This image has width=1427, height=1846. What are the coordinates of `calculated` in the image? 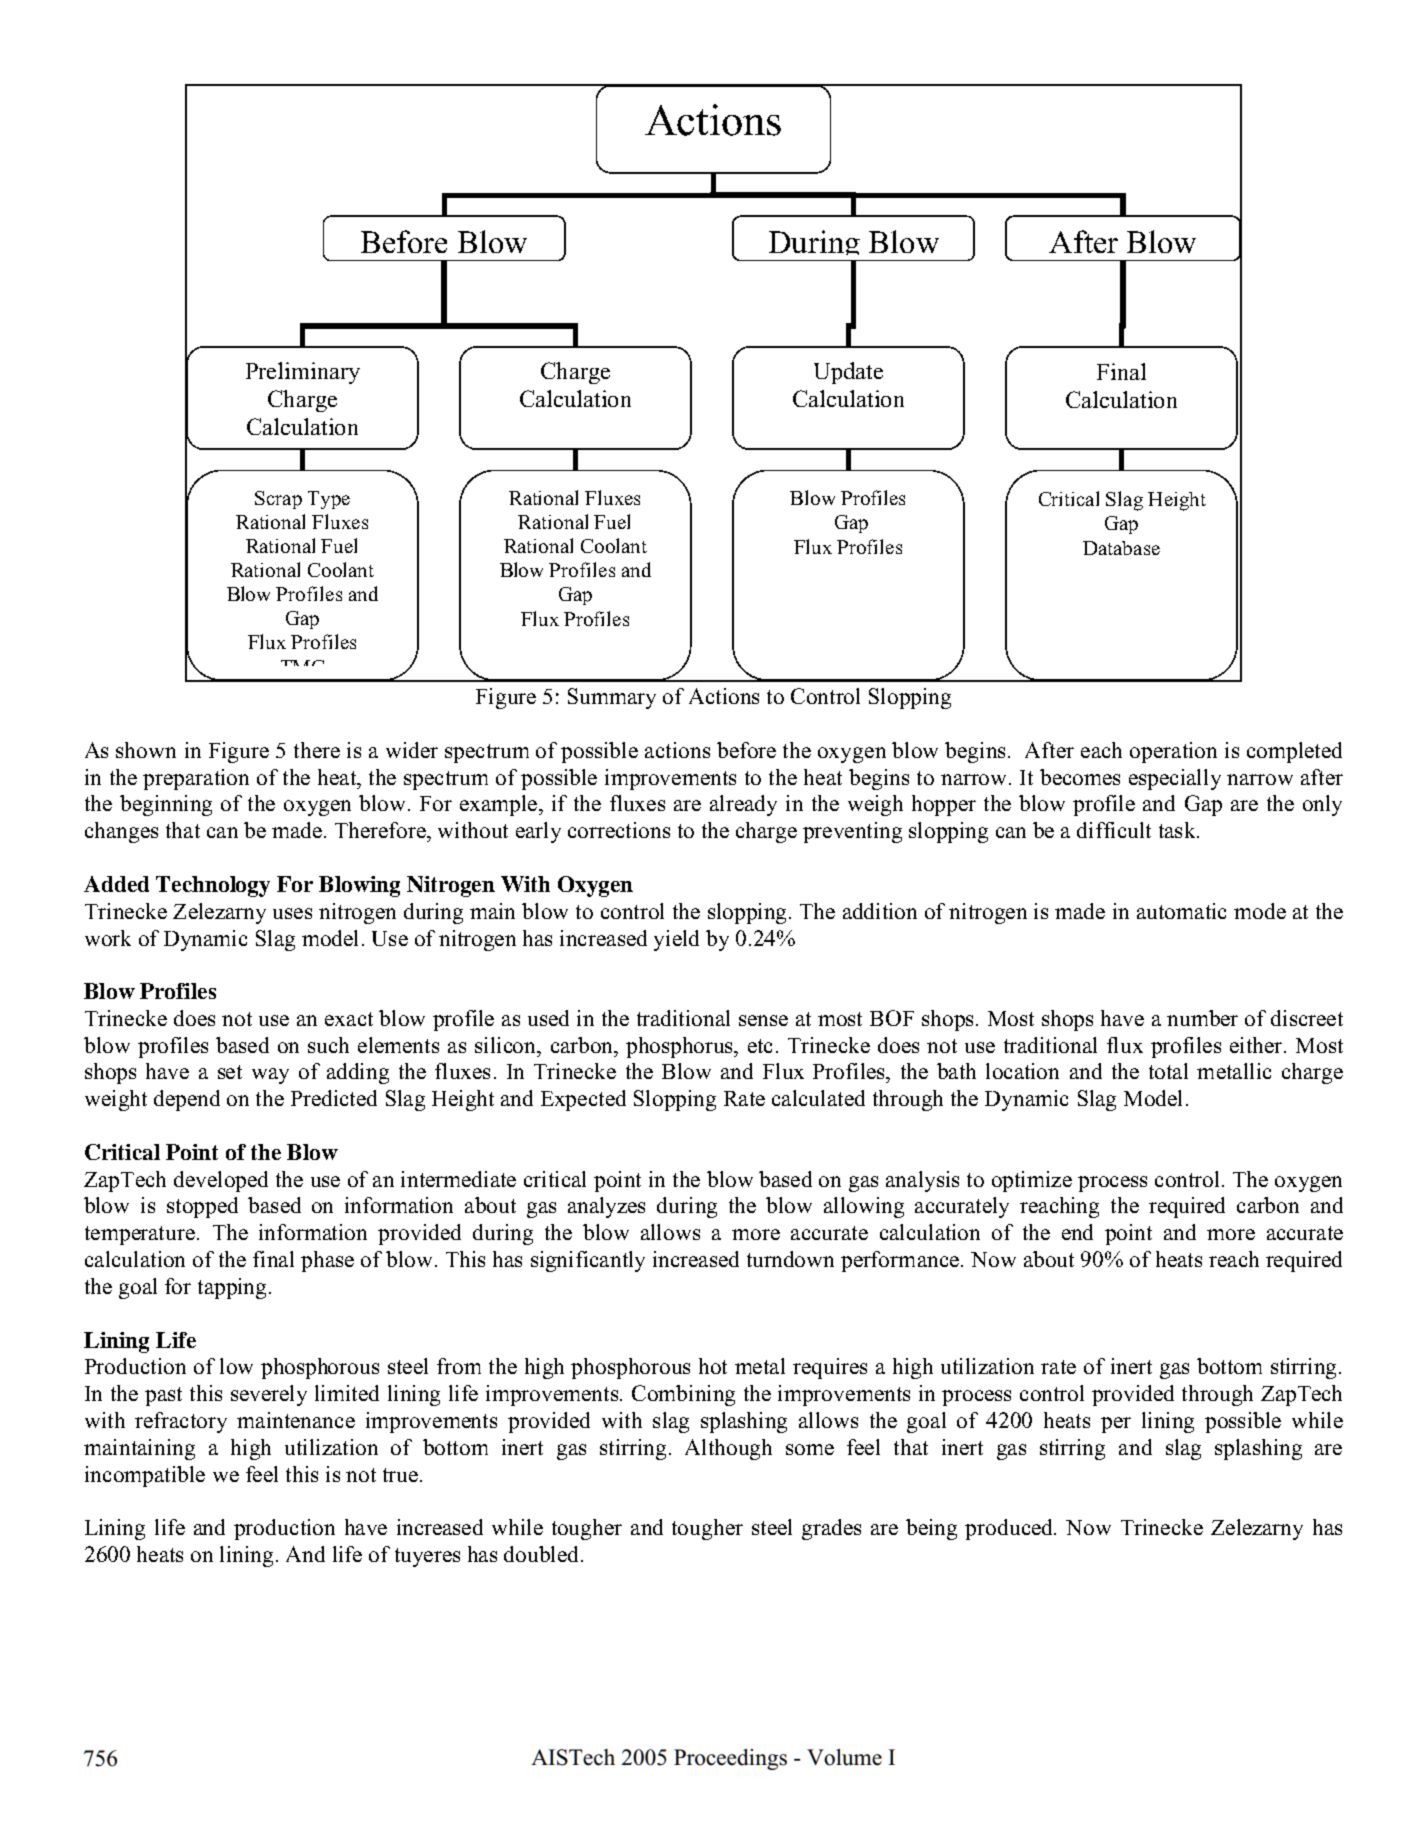 It's located at (818, 1098).
